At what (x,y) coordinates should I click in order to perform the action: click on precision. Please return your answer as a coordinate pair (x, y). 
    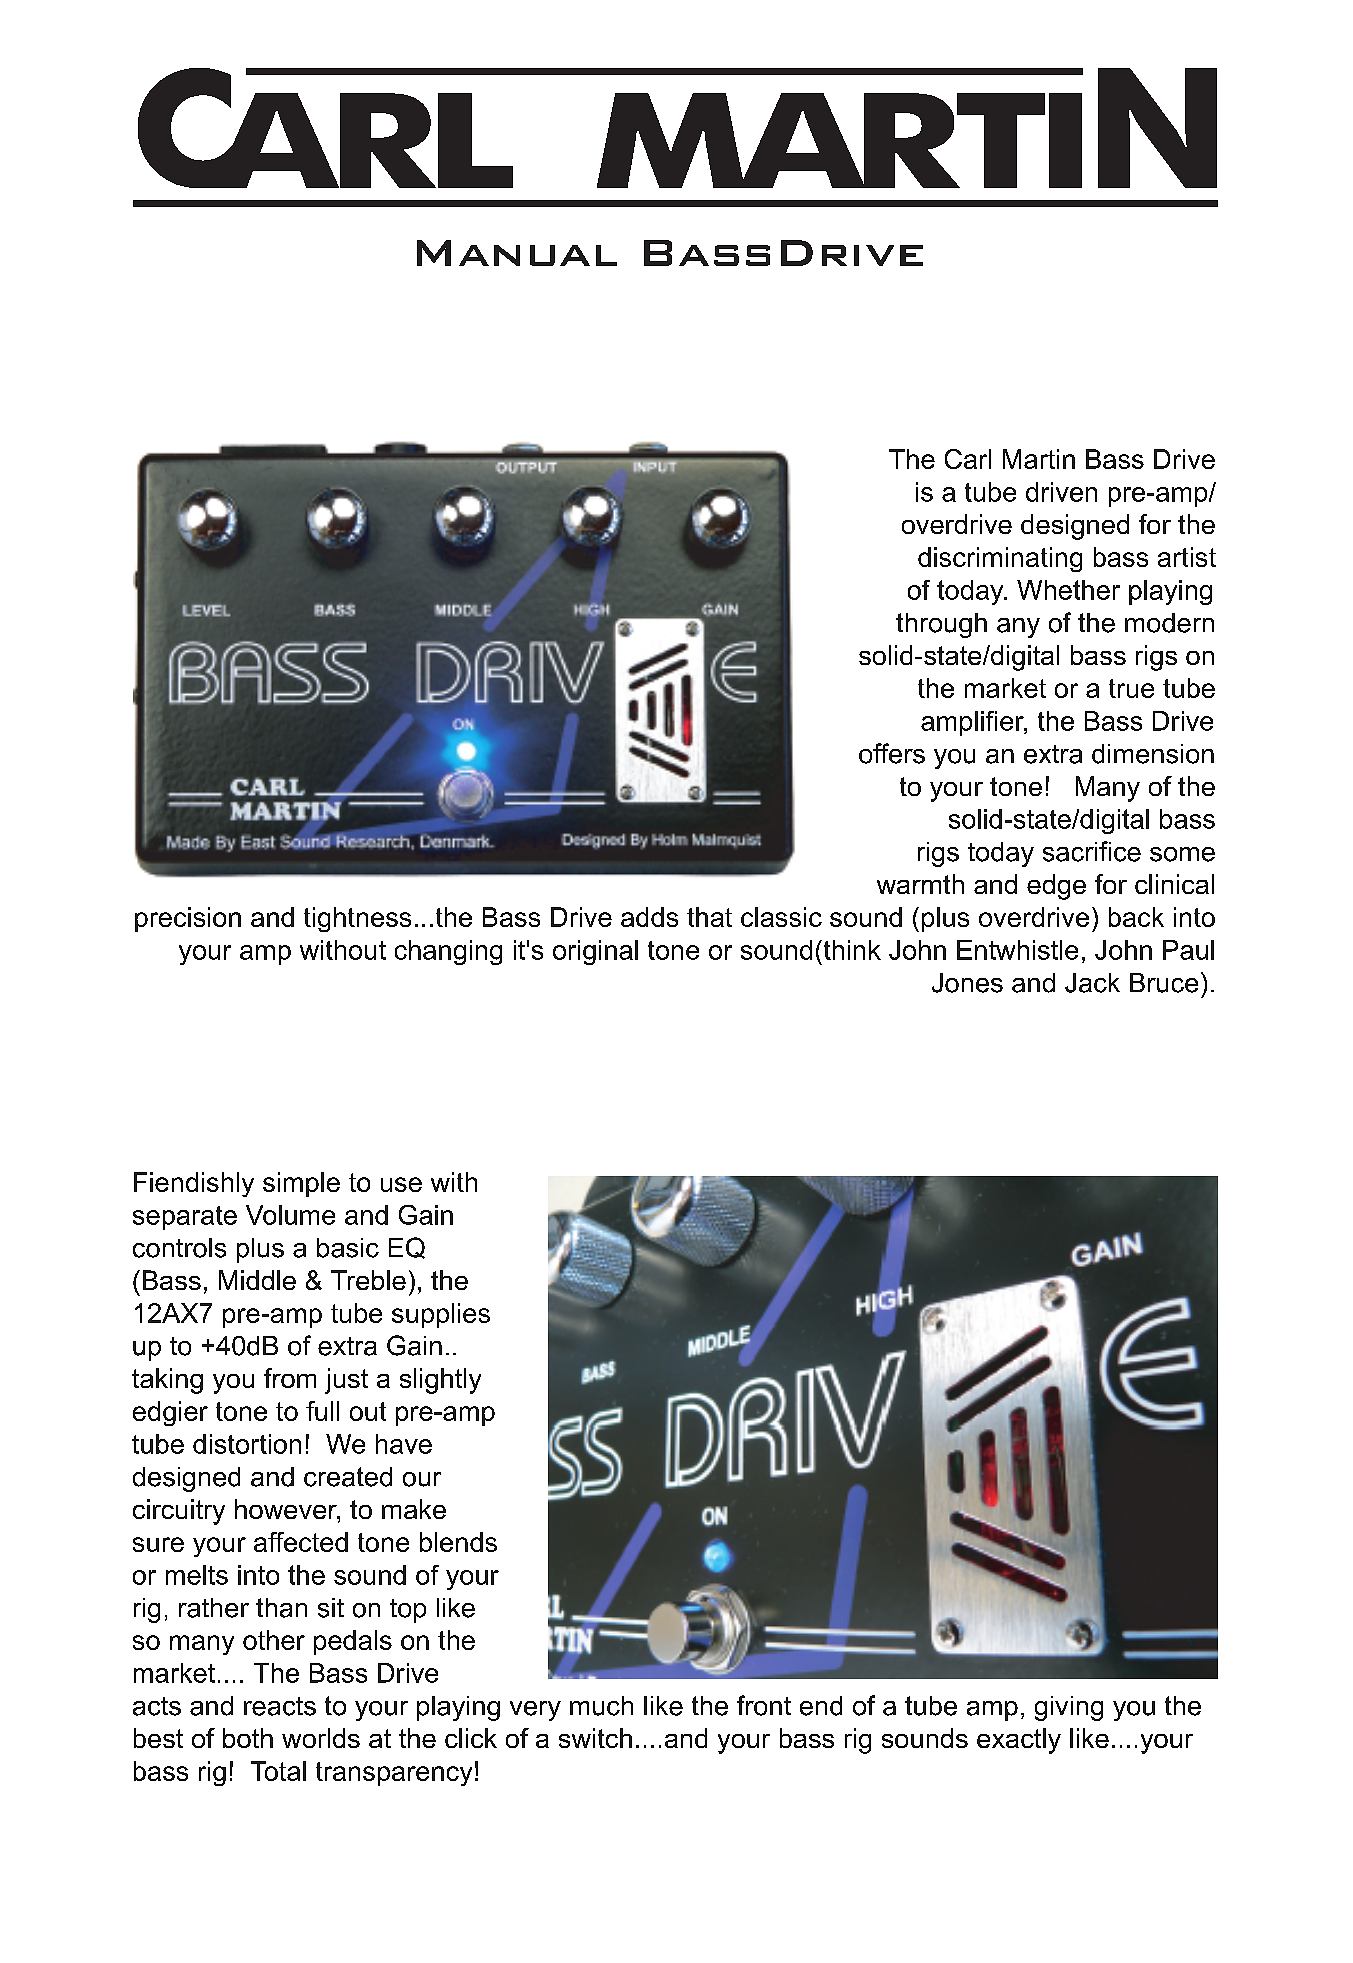
    Looking at the image, I should click on (188, 919).
